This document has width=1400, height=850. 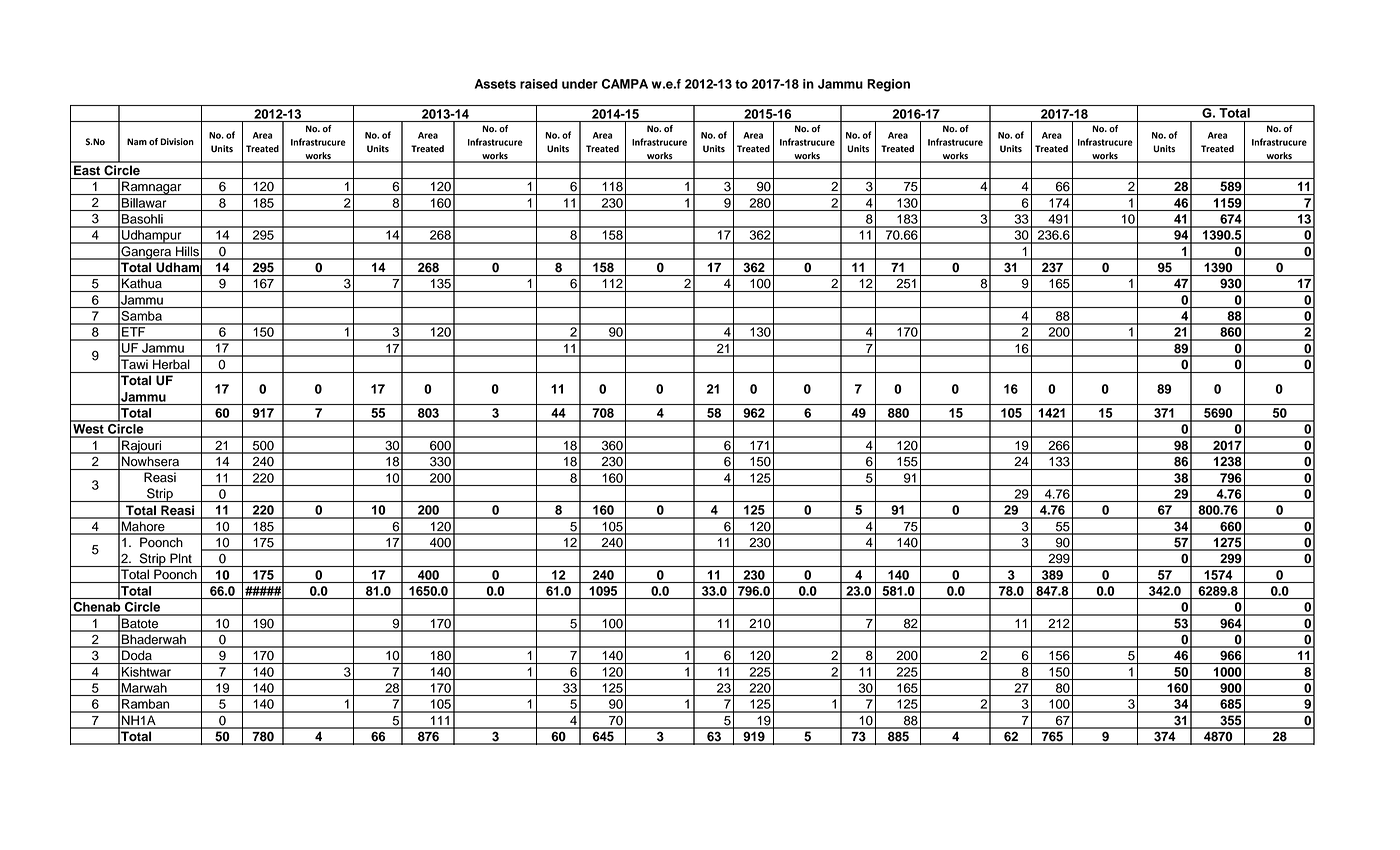 I want to click on Division, so click(x=177, y=142).
